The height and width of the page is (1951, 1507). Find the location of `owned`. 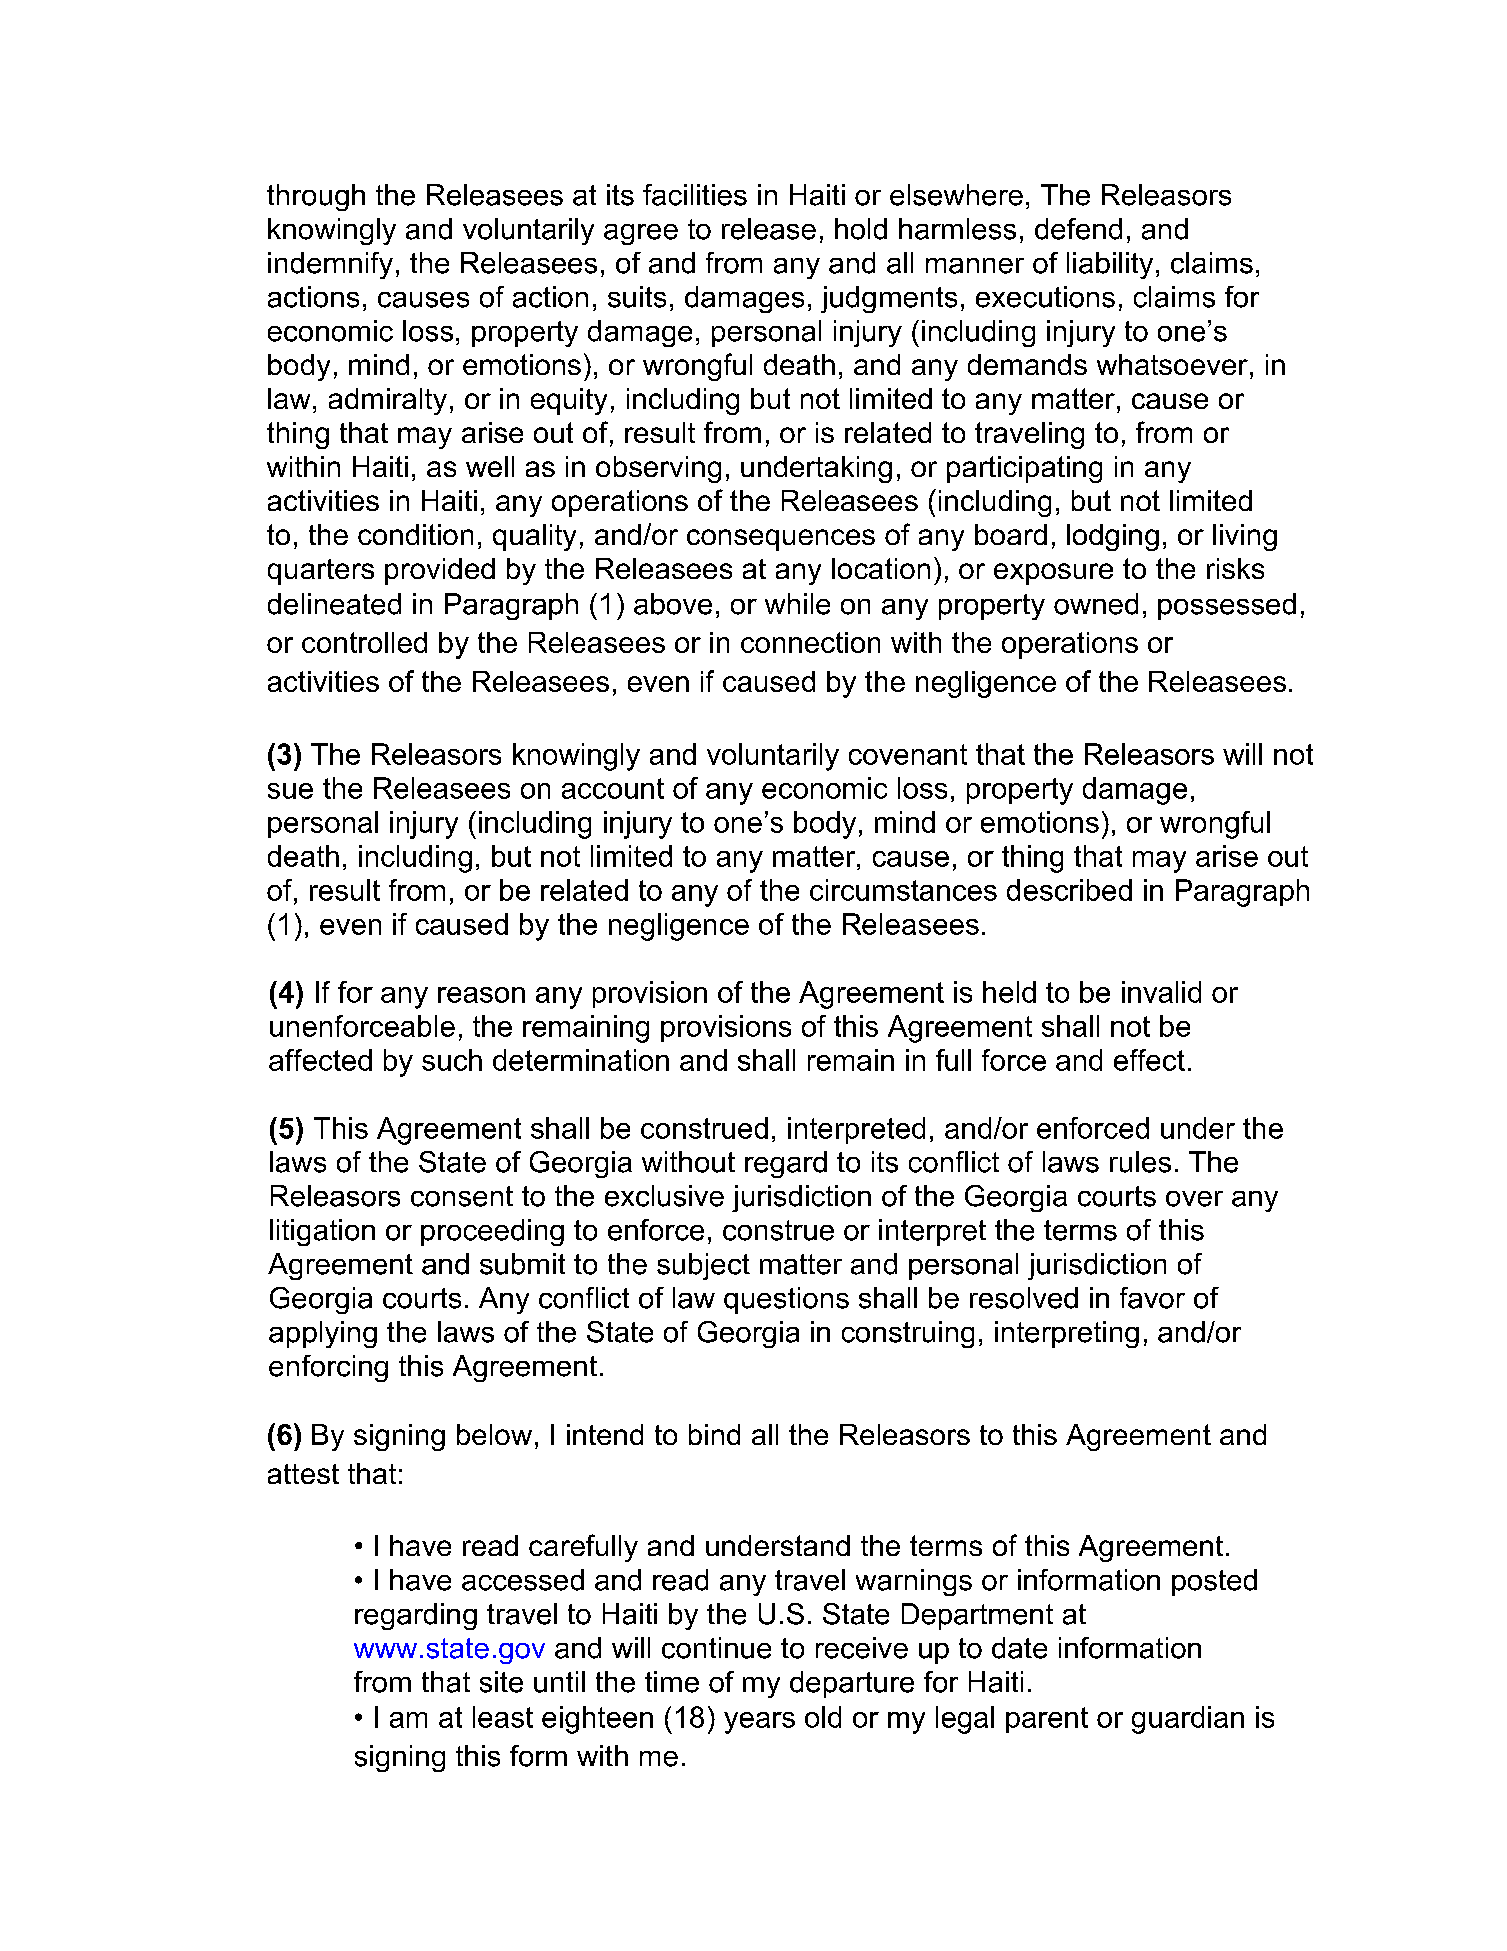

owned is located at coordinates (1096, 604).
